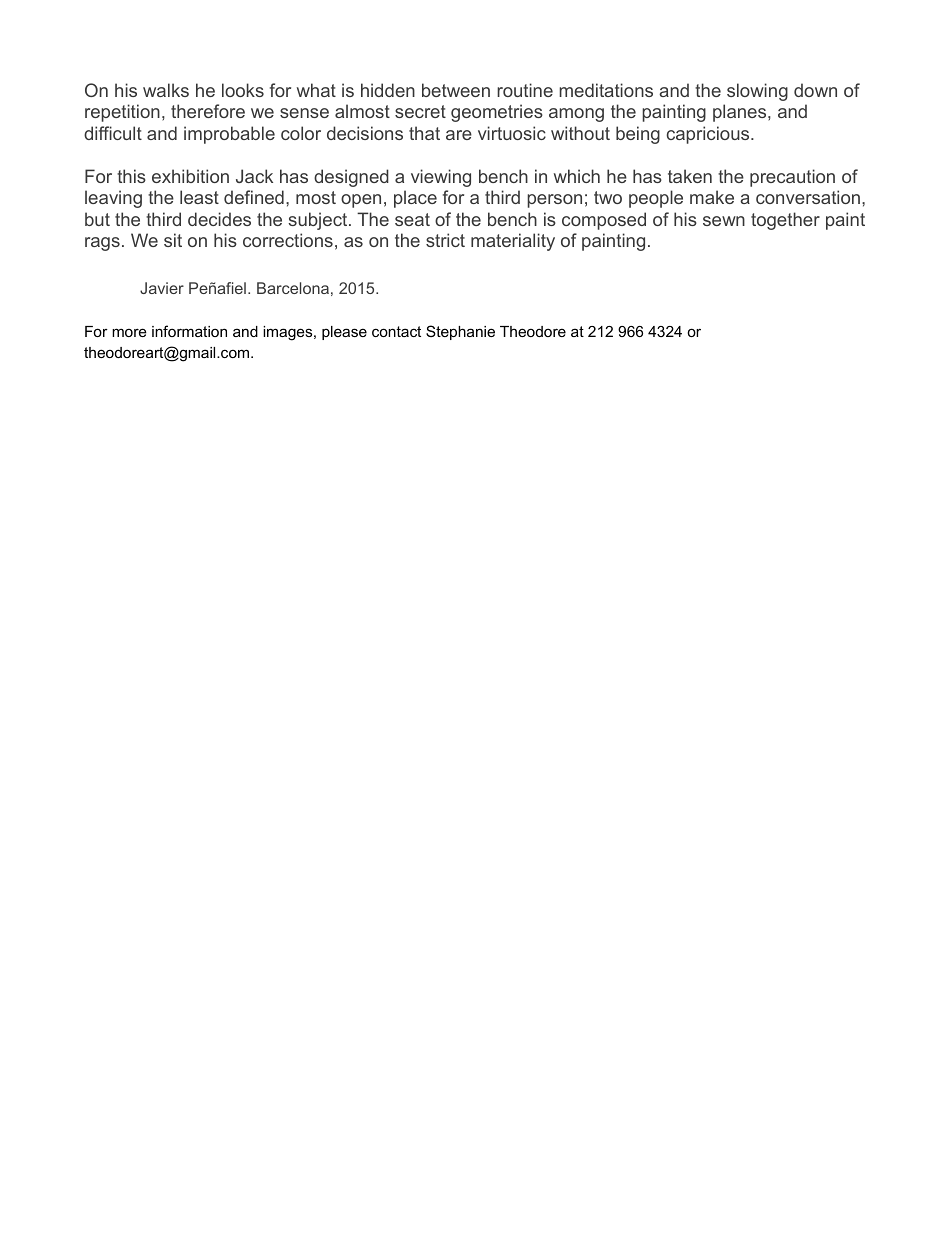 Image resolution: width=952 pixels, height=1233 pixels. I want to click on information, so click(189, 331).
